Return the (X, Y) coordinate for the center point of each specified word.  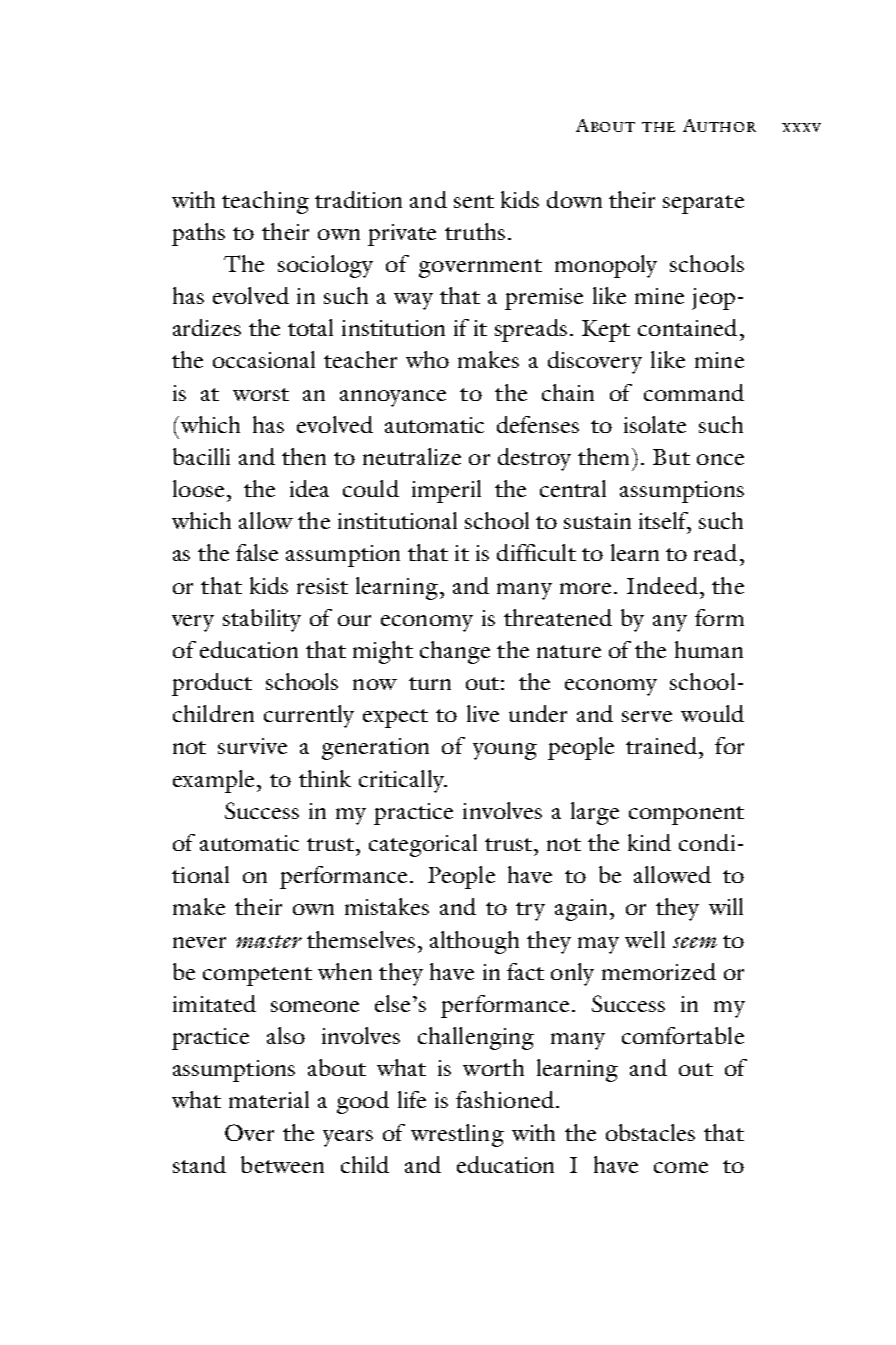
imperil (446, 491)
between (282, 1164)
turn (430, 683)
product (212, 684)
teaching (265, 202)
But (671, 457)
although (474, 942)
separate (703, 204)
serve (647, 716)
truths (475, 231)
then (304, 456)
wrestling (457, 1135)
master (269, 941)
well (645, 939)
